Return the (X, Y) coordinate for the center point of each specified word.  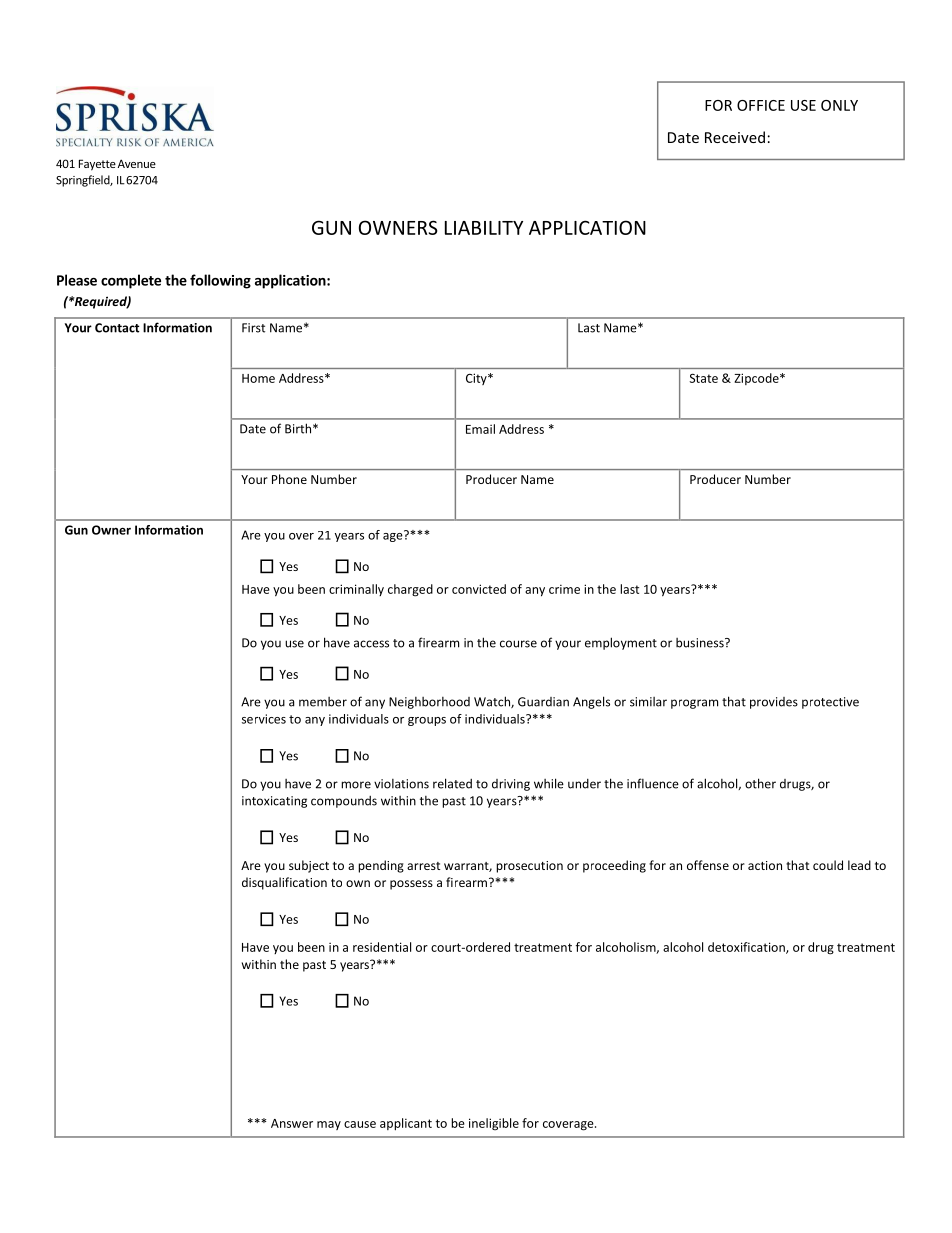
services (264, 719)
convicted (479, 589)
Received (735, 137)
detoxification (747, 948)
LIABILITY (484, 228)
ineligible (494, 1124)
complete (131, 281)
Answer (292, 1123)
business (701, 643)
